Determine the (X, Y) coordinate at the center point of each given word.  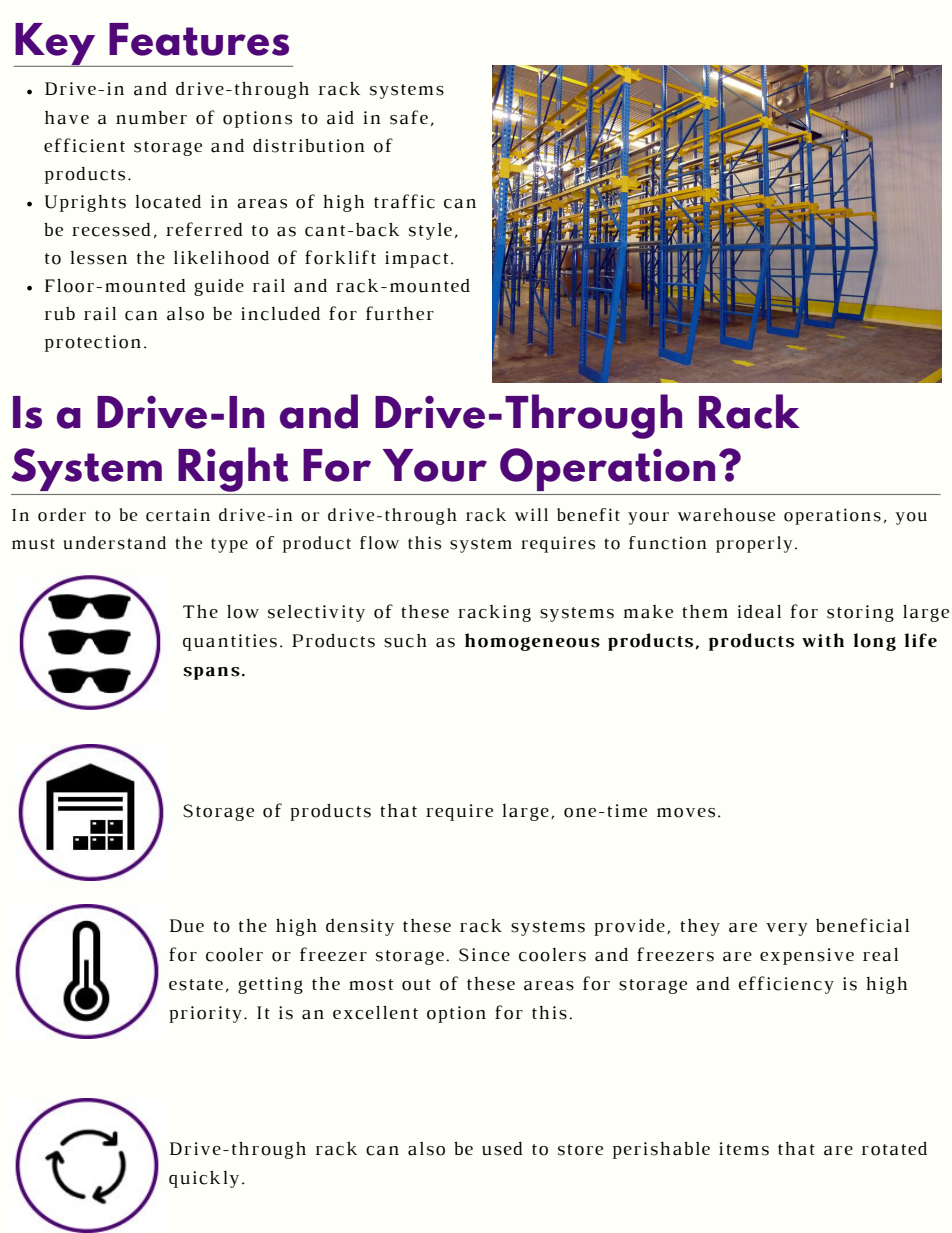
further (400, 313)
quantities (230, 642)
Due (187, 926)
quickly (204, 1179)
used (502, 1149)
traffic (404, 201)
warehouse (726, 515)
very (786, 929)
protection (93, 343)
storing (860, 613)
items (744, 1149)
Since (484, 955)
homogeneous (532, 642)
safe (409, 117)
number (151, 118)
